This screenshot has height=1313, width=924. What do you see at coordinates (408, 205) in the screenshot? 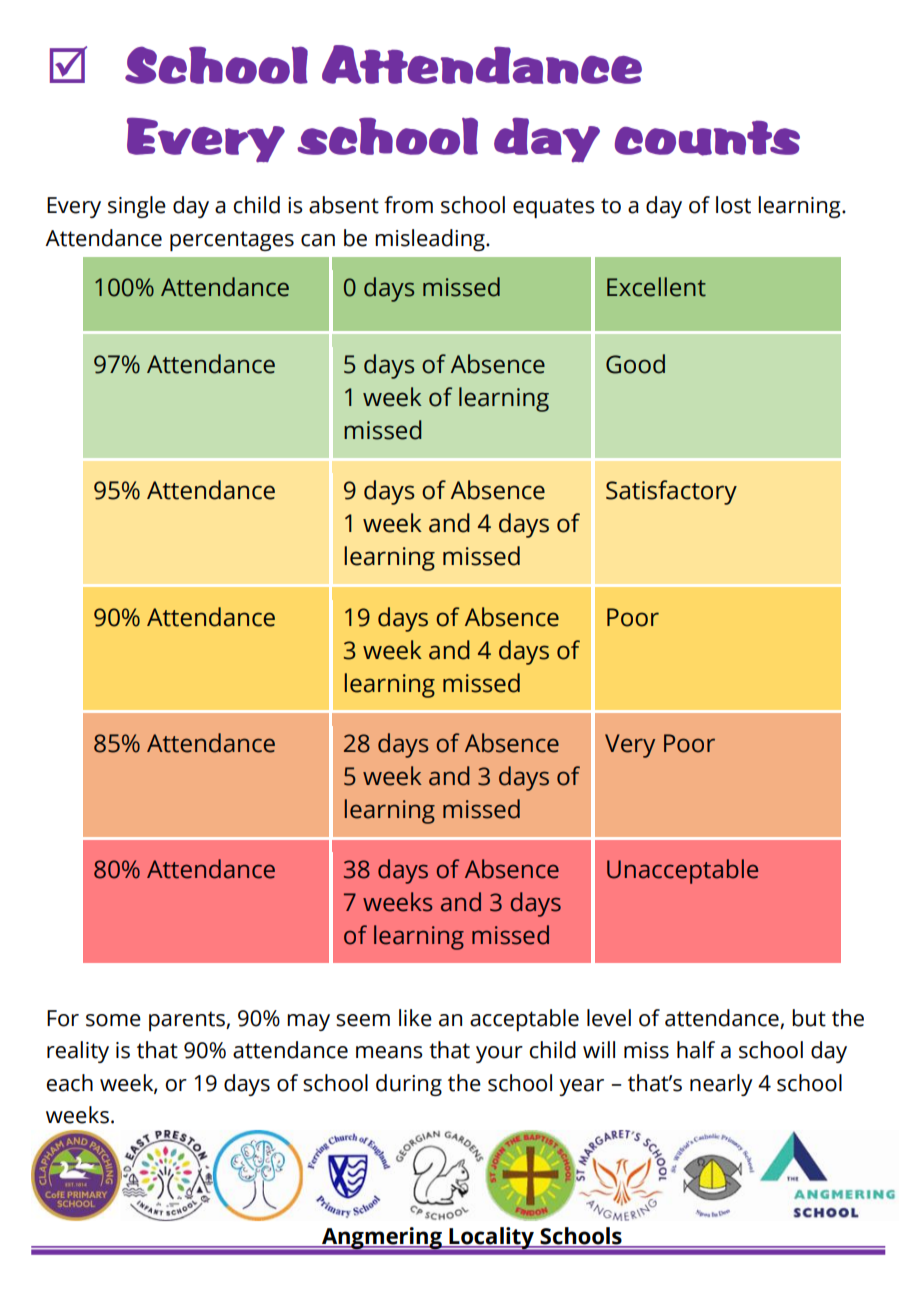
I see `from` at bounding box center [408, 205].
